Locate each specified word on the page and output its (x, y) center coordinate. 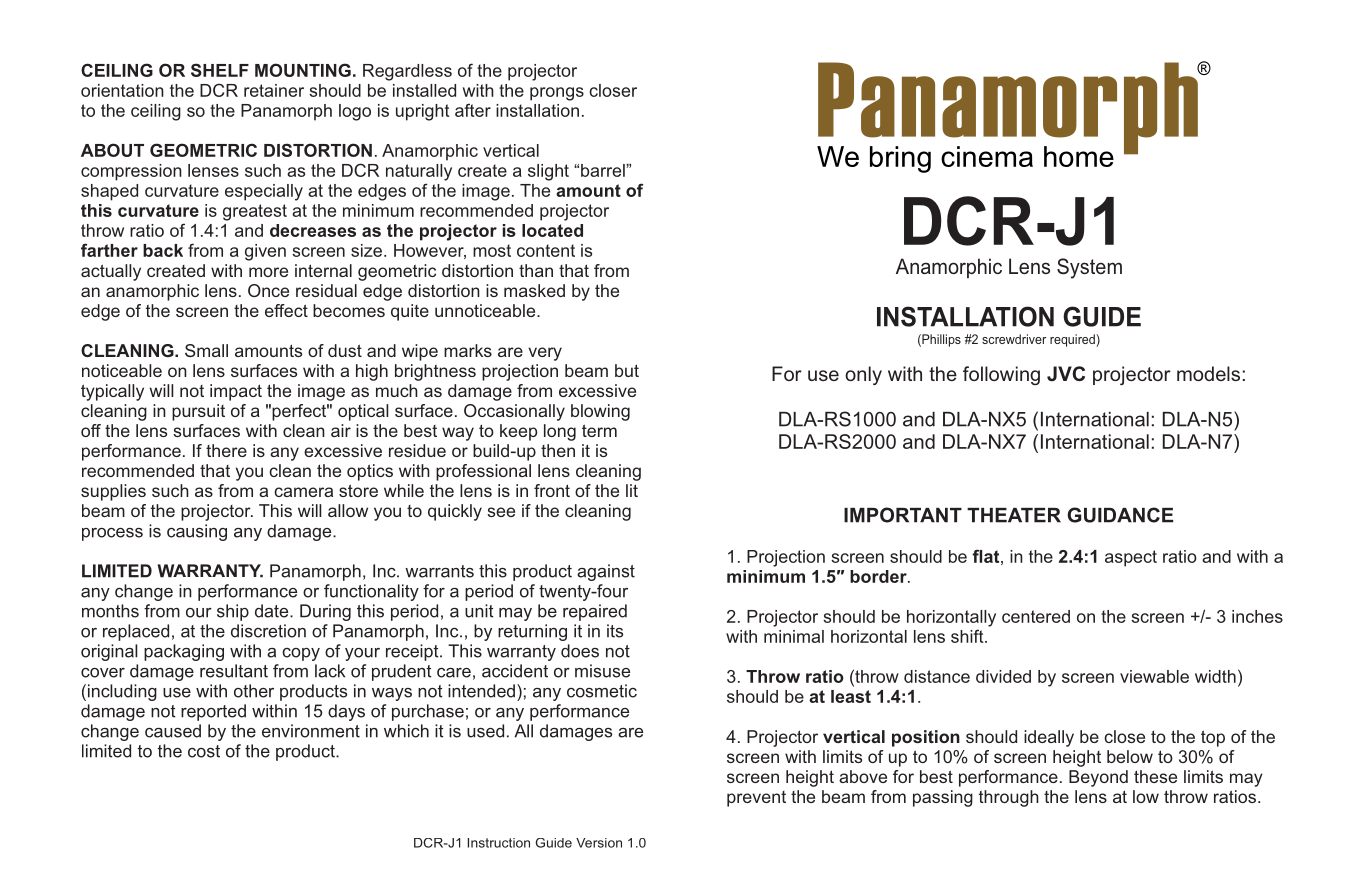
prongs (557, 94)
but (627, 370)
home (1079, 156)
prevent (756, 799)
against (606, 572)
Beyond (1098, 778)
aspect (1131, 558)
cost (204, 751)
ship (233, 612)
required (1073, 340)
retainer (274, 90)
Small (206, 350)
